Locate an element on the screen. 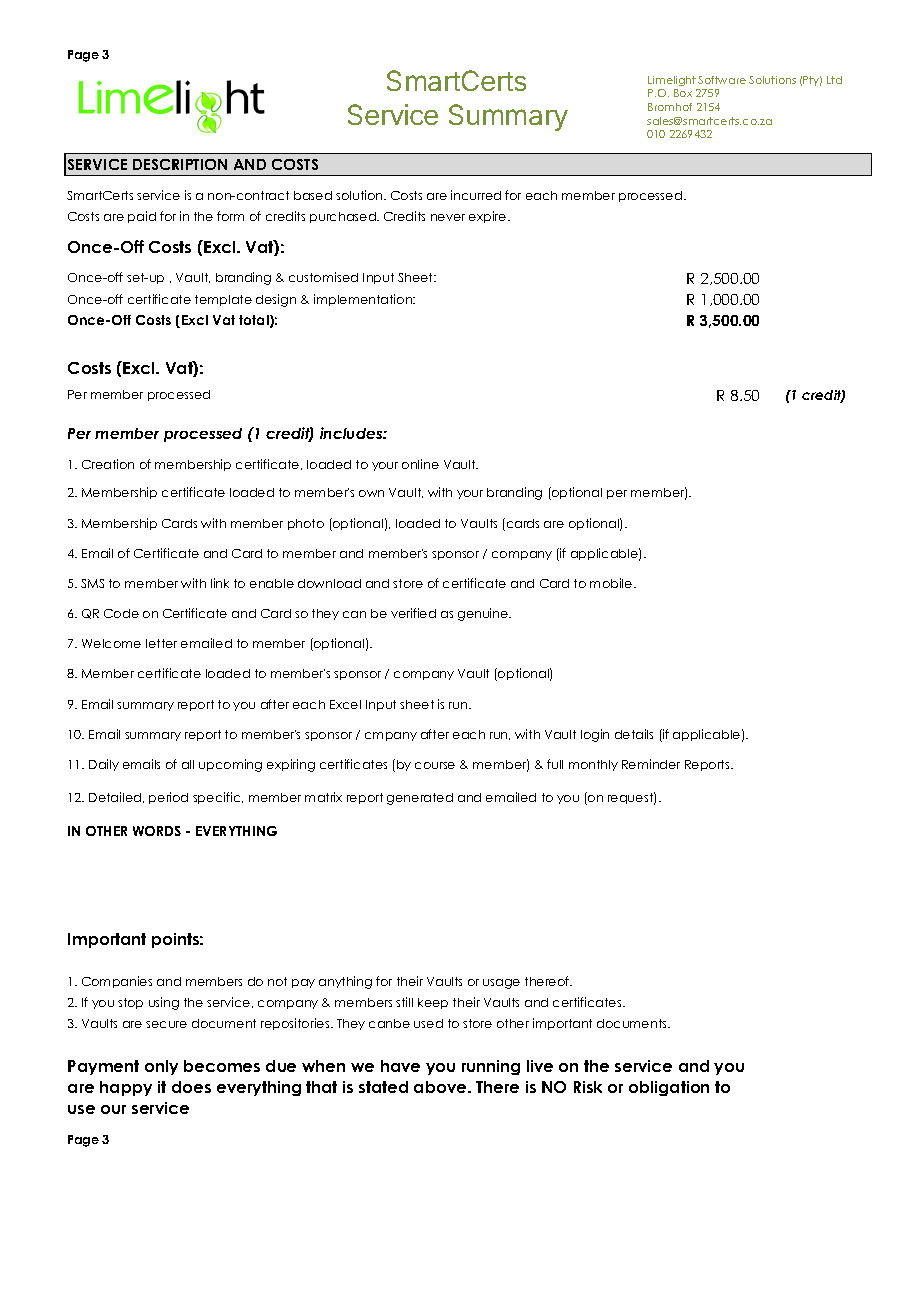 The height and width of the screenshot is (1308, 924). expire is located at coordinates (489, 217).
